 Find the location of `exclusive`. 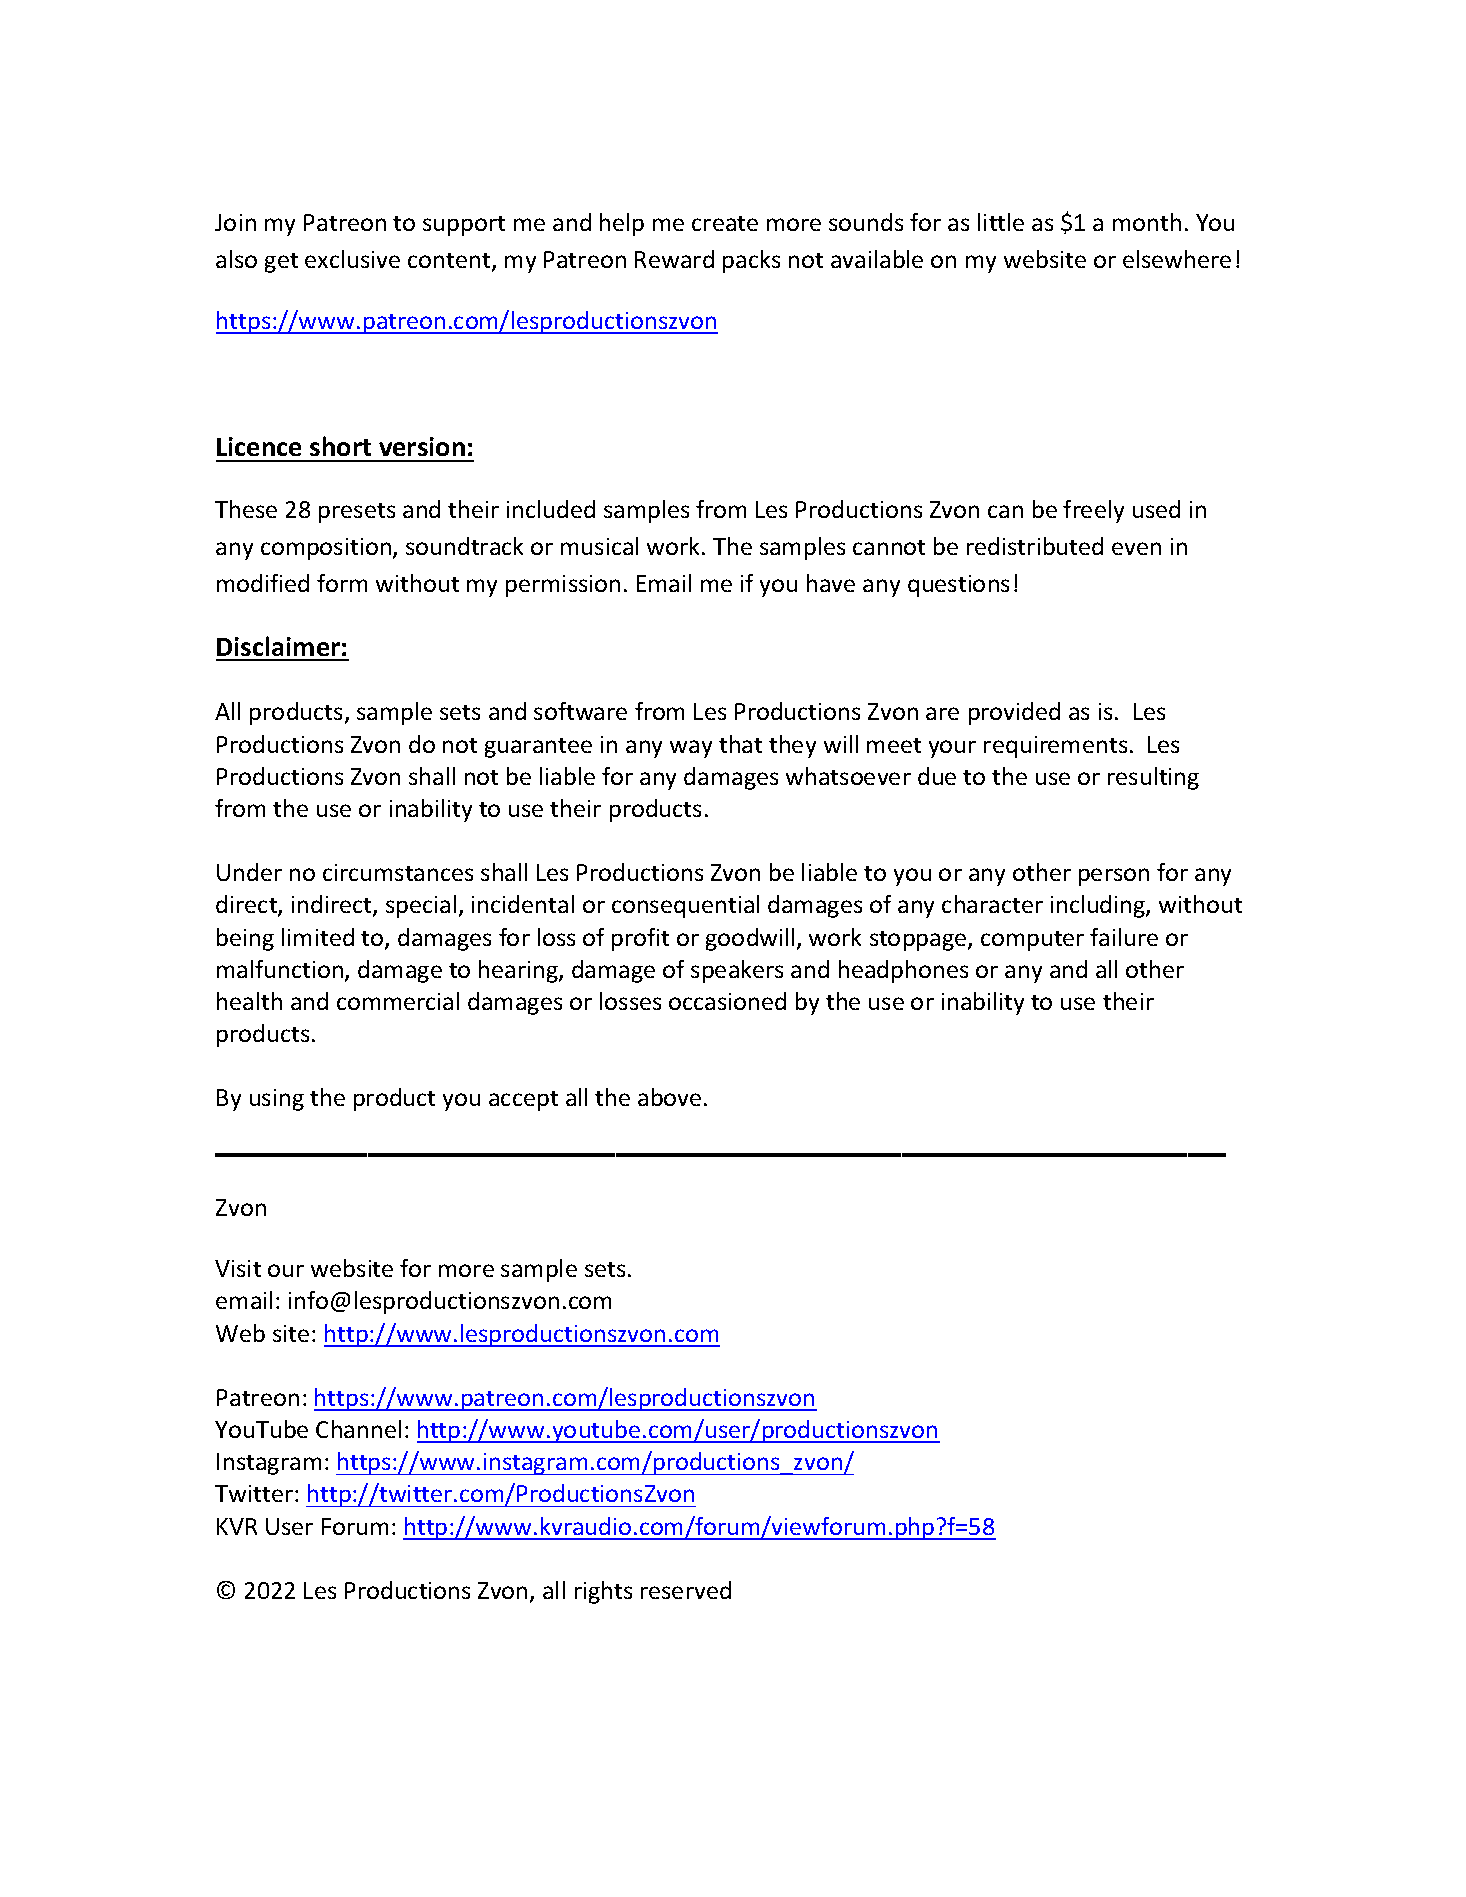

exclusive is located at coordinates (352, 259).
